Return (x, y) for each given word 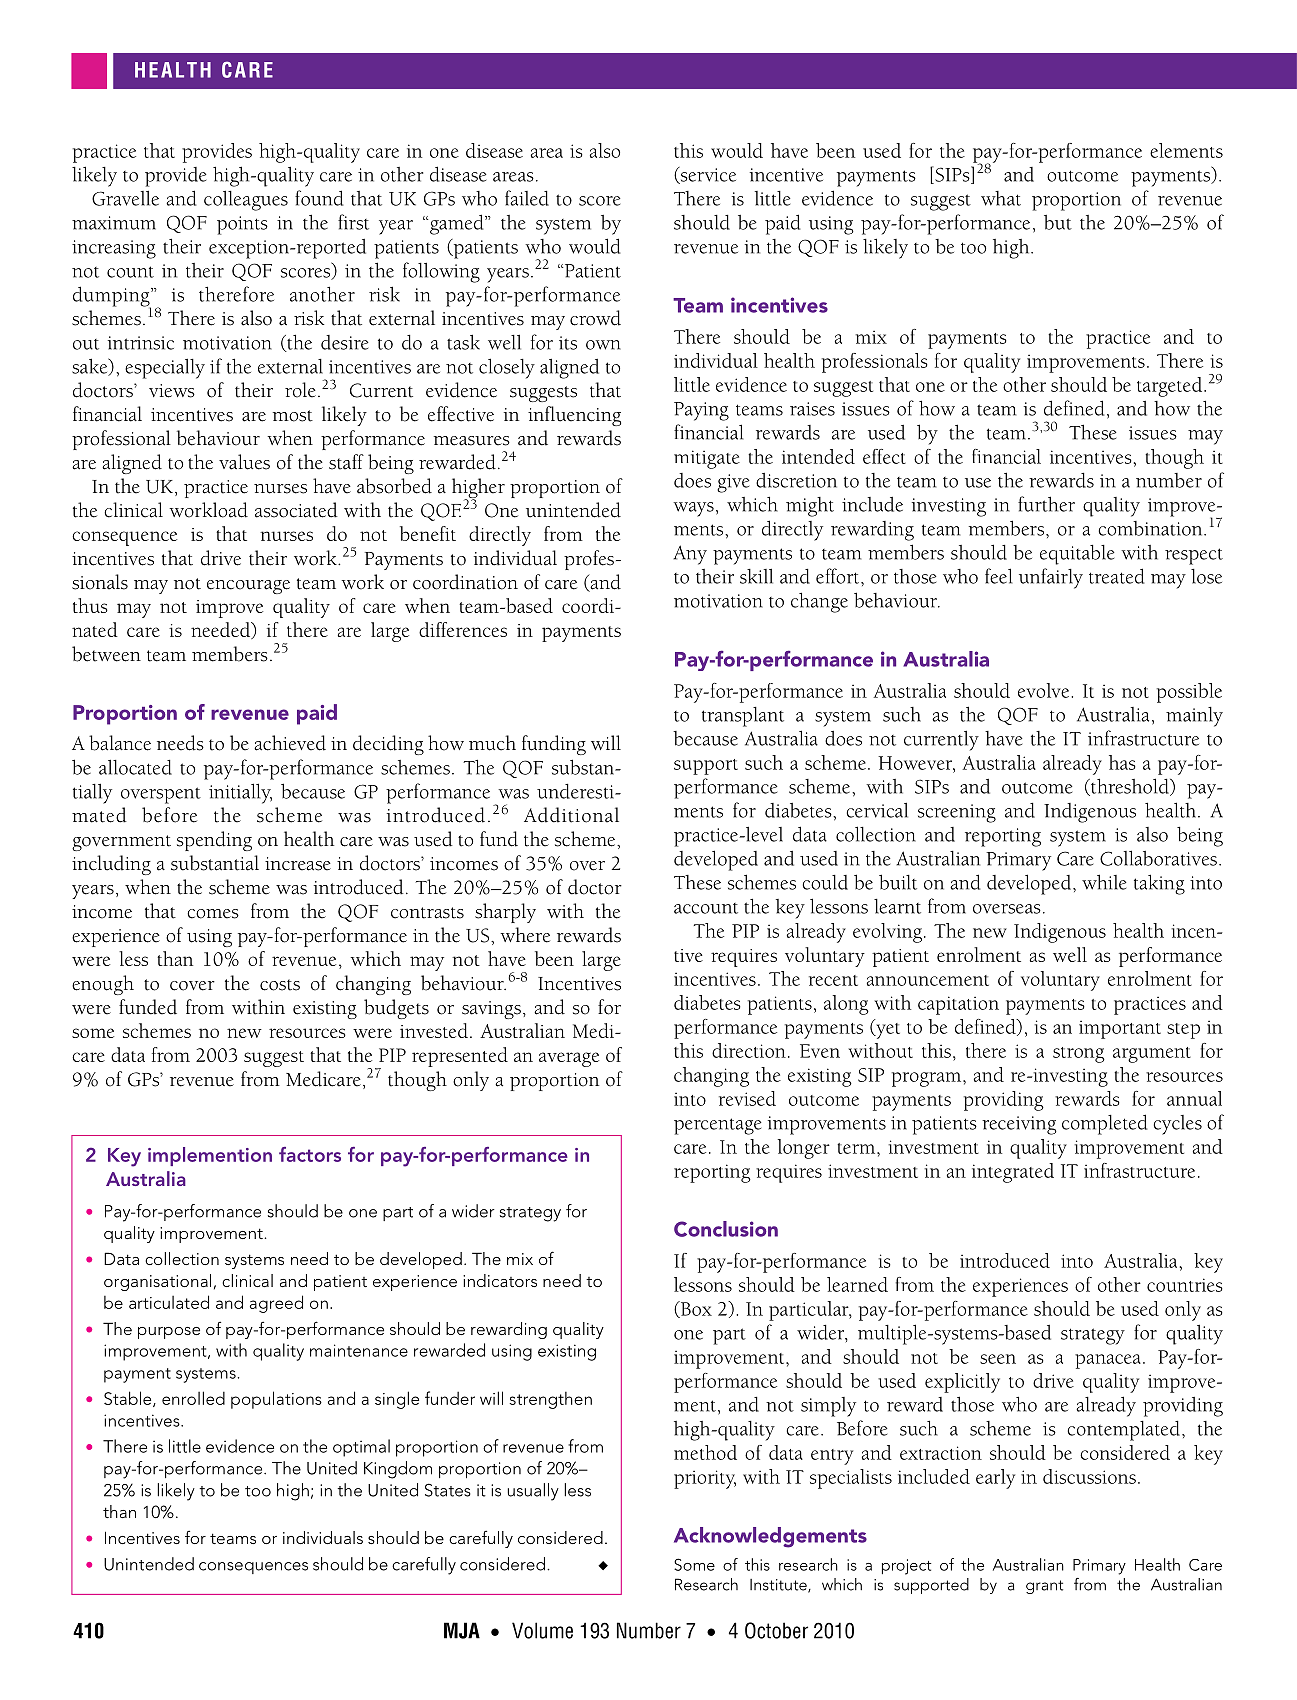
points (242, 225)
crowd (595, 318)
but (1058, 222)
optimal (361, 1448)
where (525, 935)
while (1104, 882)
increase (298, 864)
